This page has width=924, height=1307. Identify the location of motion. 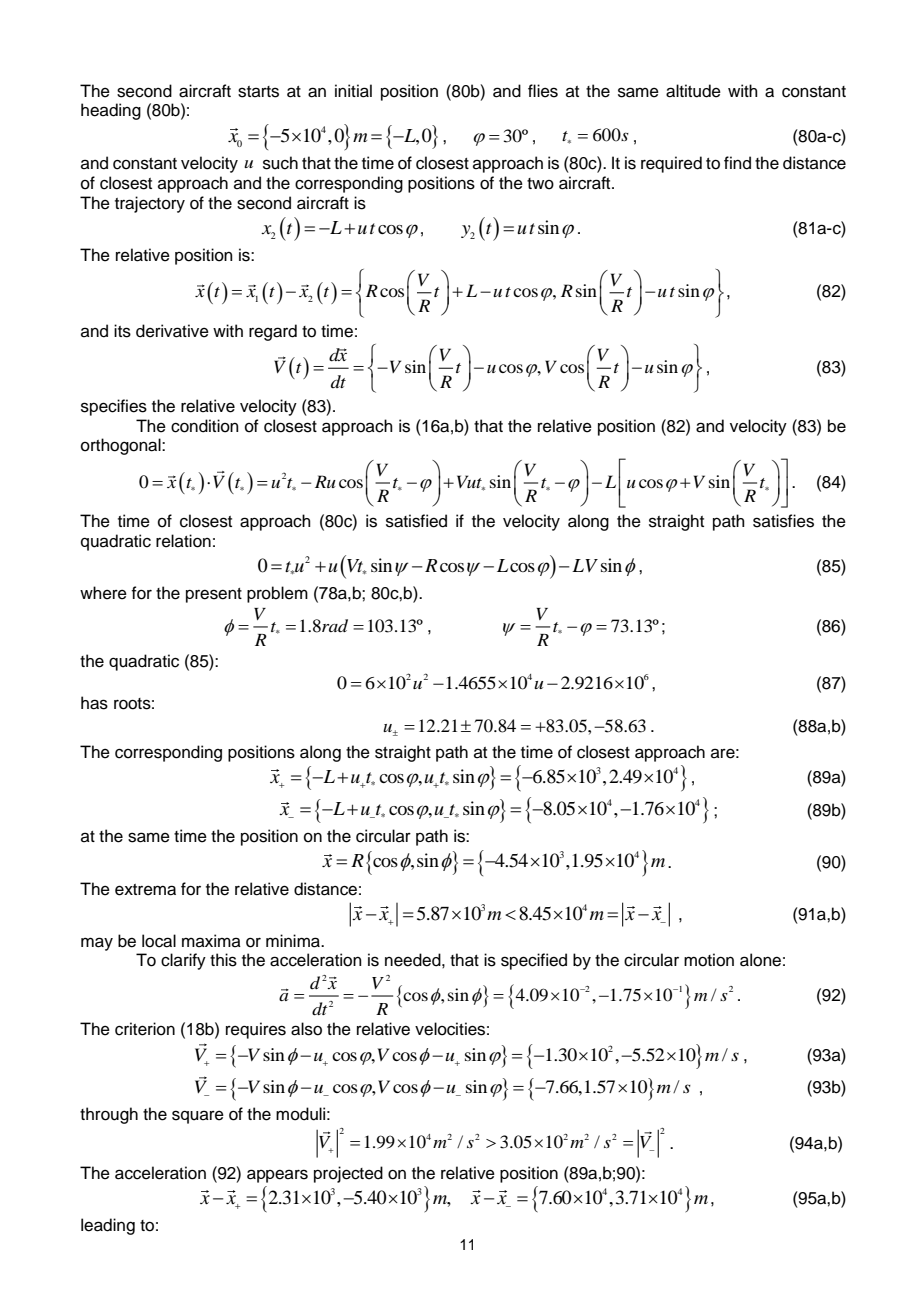
(709, 960).
